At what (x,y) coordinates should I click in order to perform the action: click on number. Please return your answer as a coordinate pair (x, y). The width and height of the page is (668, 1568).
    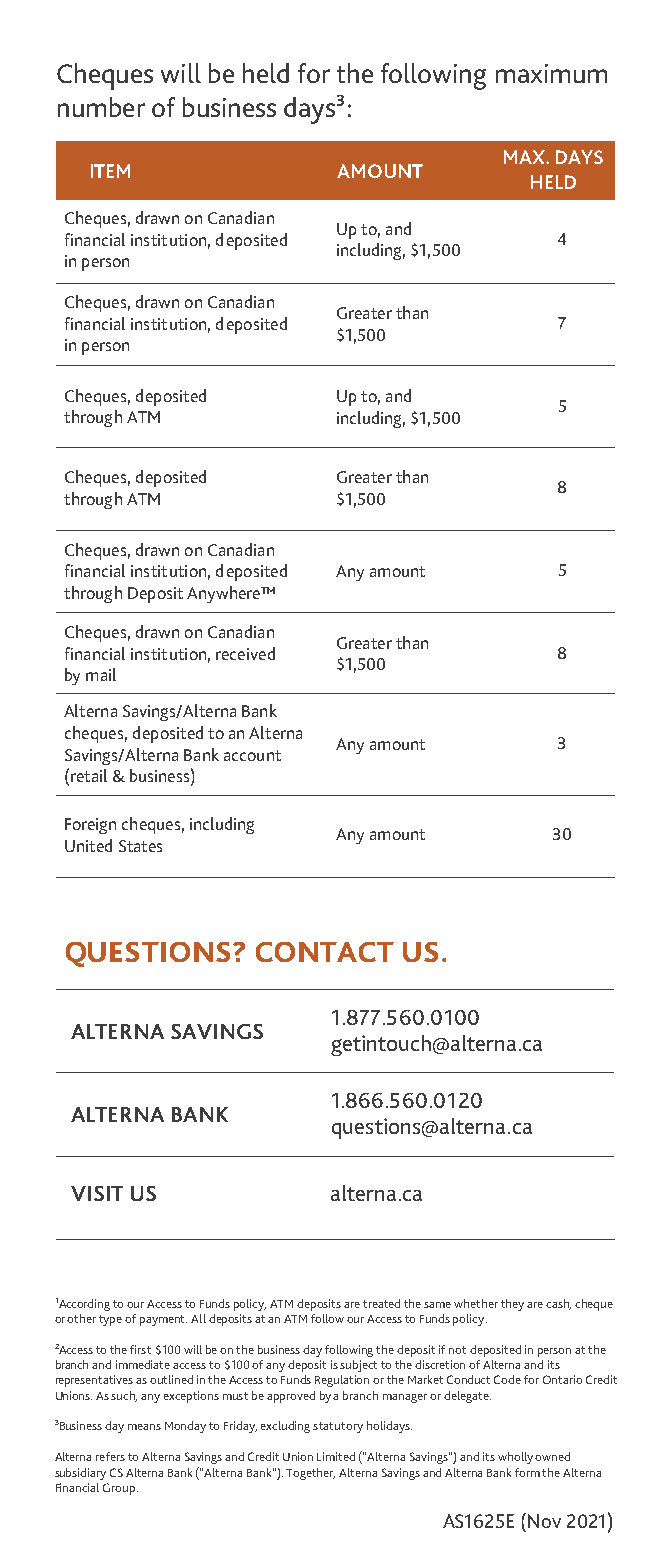
    Looking at the image, I should click on (101, 107).
